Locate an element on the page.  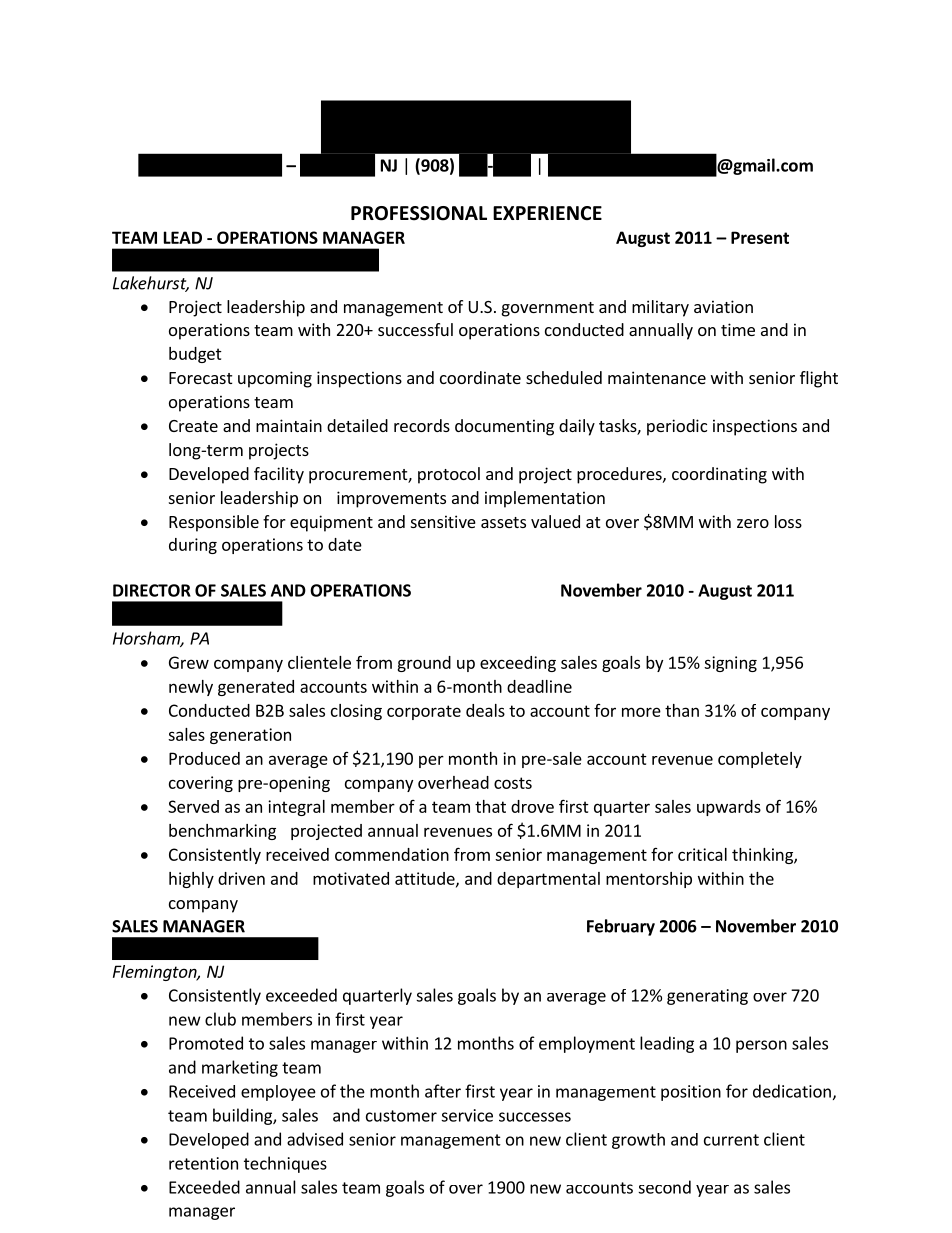
EXPERIENCE is located at coordinates (547, 213).
